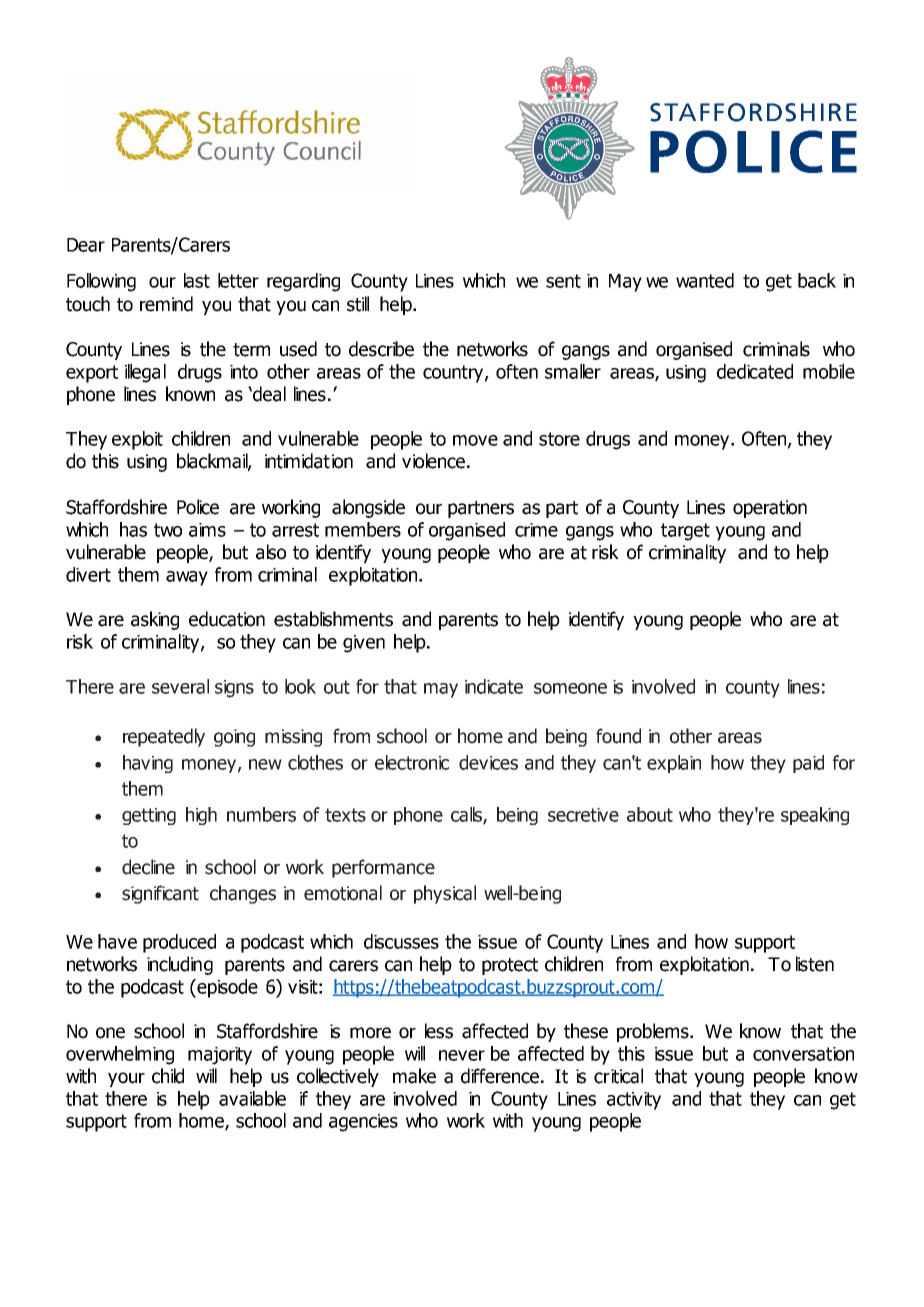 The width and height of the screenshot is (924, 1307). What do you see at coordinates (563, 281) in the screenshot?
I see `sent` at bounding box center [563, 281].
